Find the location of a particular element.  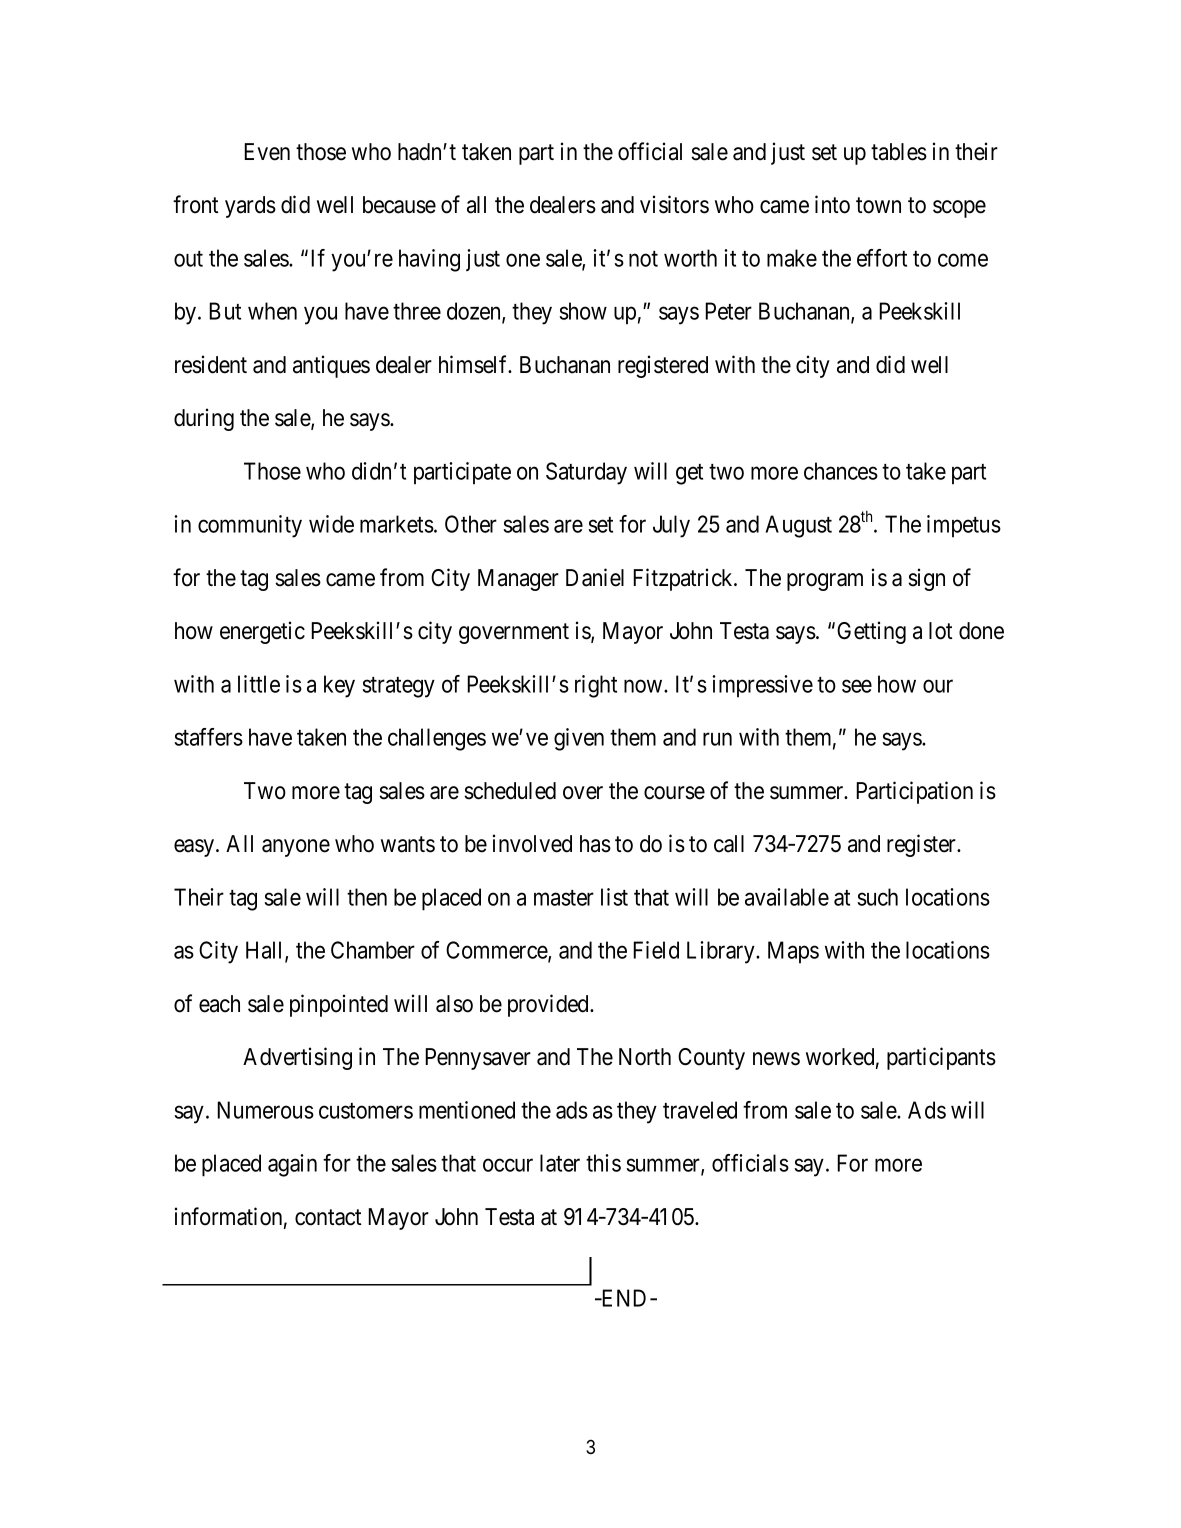

such is located at coordinates (877, 897).
